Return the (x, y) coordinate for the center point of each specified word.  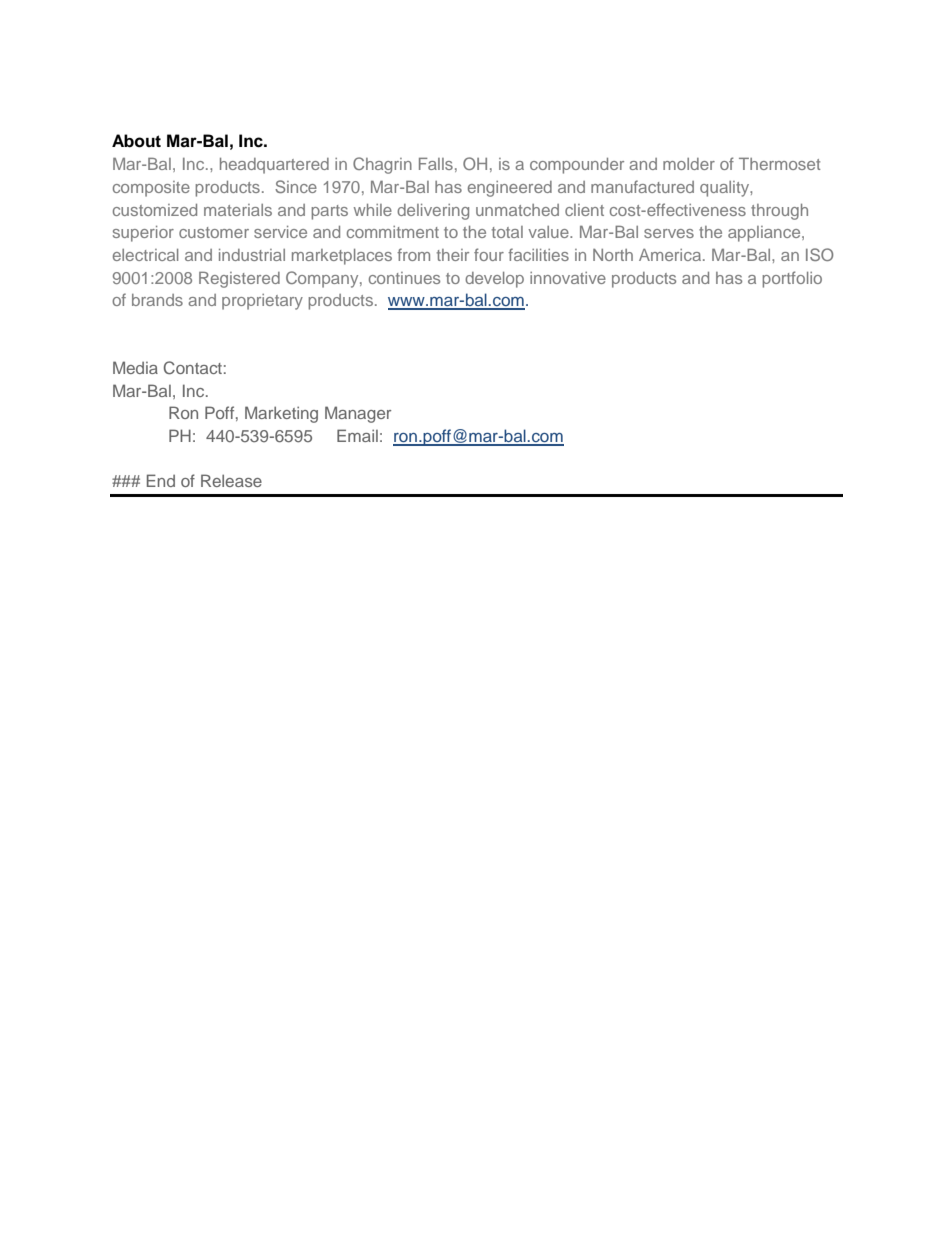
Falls (436, 163)
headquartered (274, 166)
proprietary (262, 302)
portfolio (792, 279)
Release (231, 480)
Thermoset (780, 163)
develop (494, 280)
